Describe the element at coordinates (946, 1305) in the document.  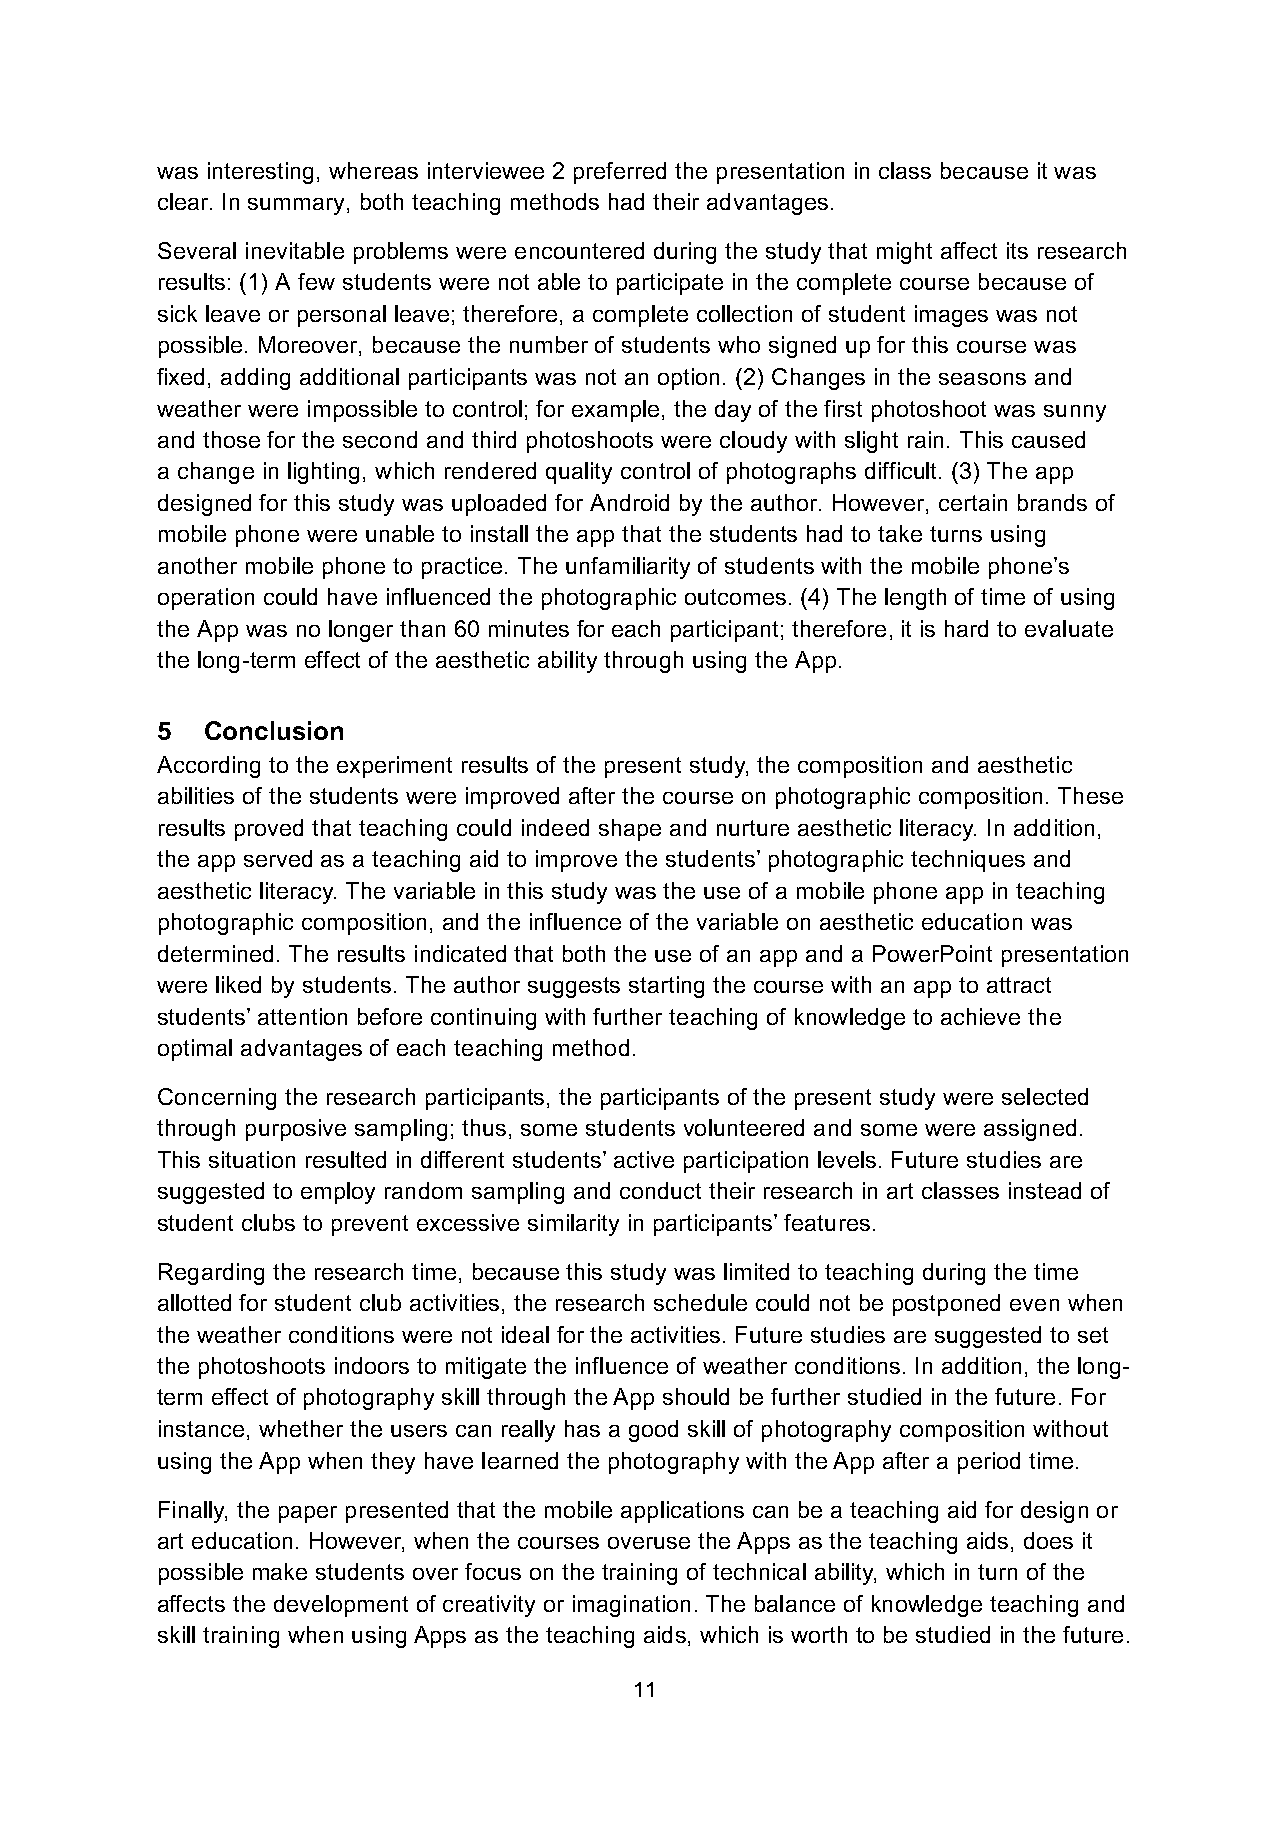
I see `postponed` at that location.
